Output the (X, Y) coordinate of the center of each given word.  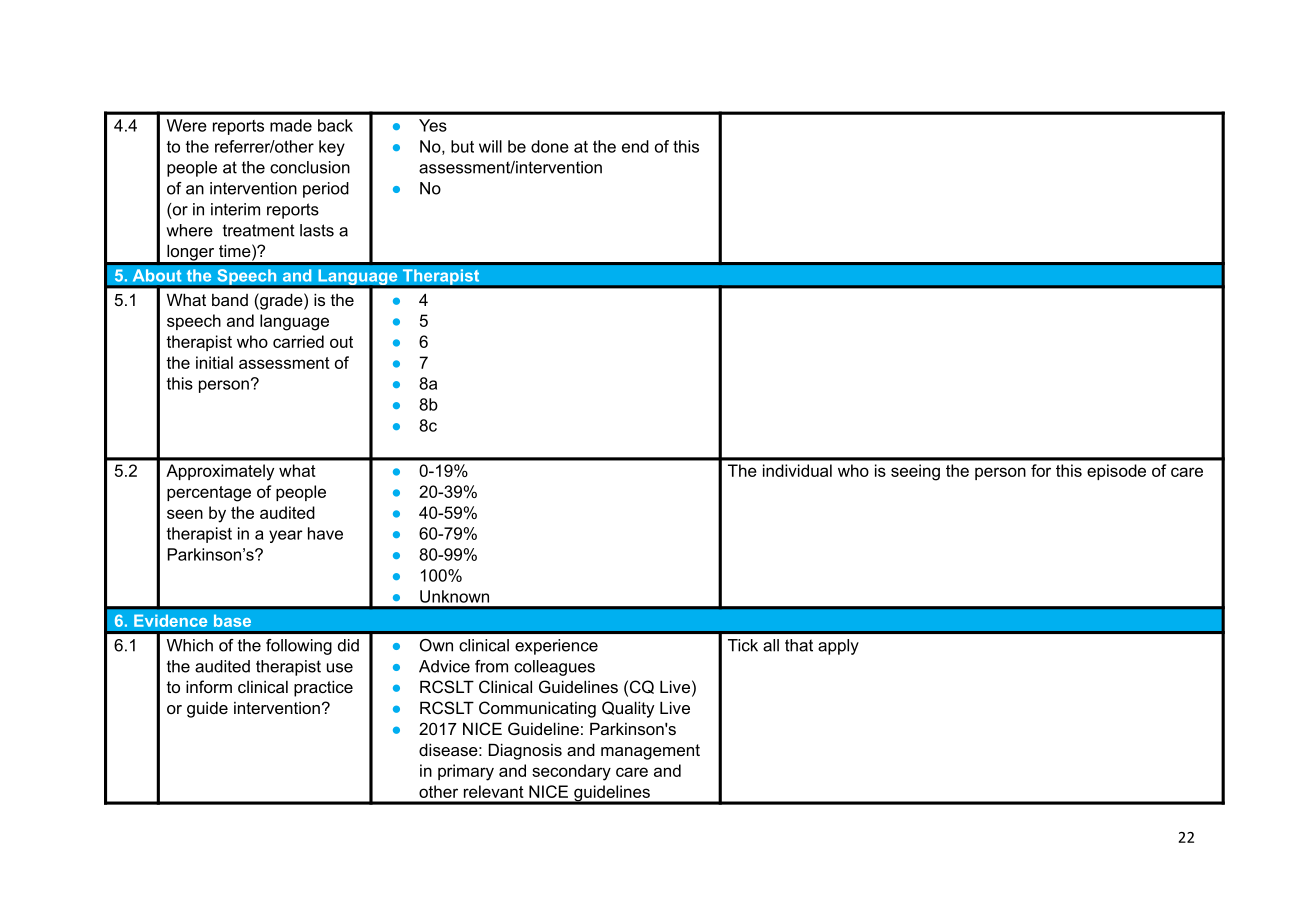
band (230, 300)
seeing (915, 472)
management (650, 752)
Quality (628, 709)
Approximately (220, 472)
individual (797, 470)
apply (838, 647)
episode (1116, 472)
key (332, 148)
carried (298, 341)
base (232, 620)
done (550, 146)
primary (466, 772)
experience (556, 647)
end (635, 146)
